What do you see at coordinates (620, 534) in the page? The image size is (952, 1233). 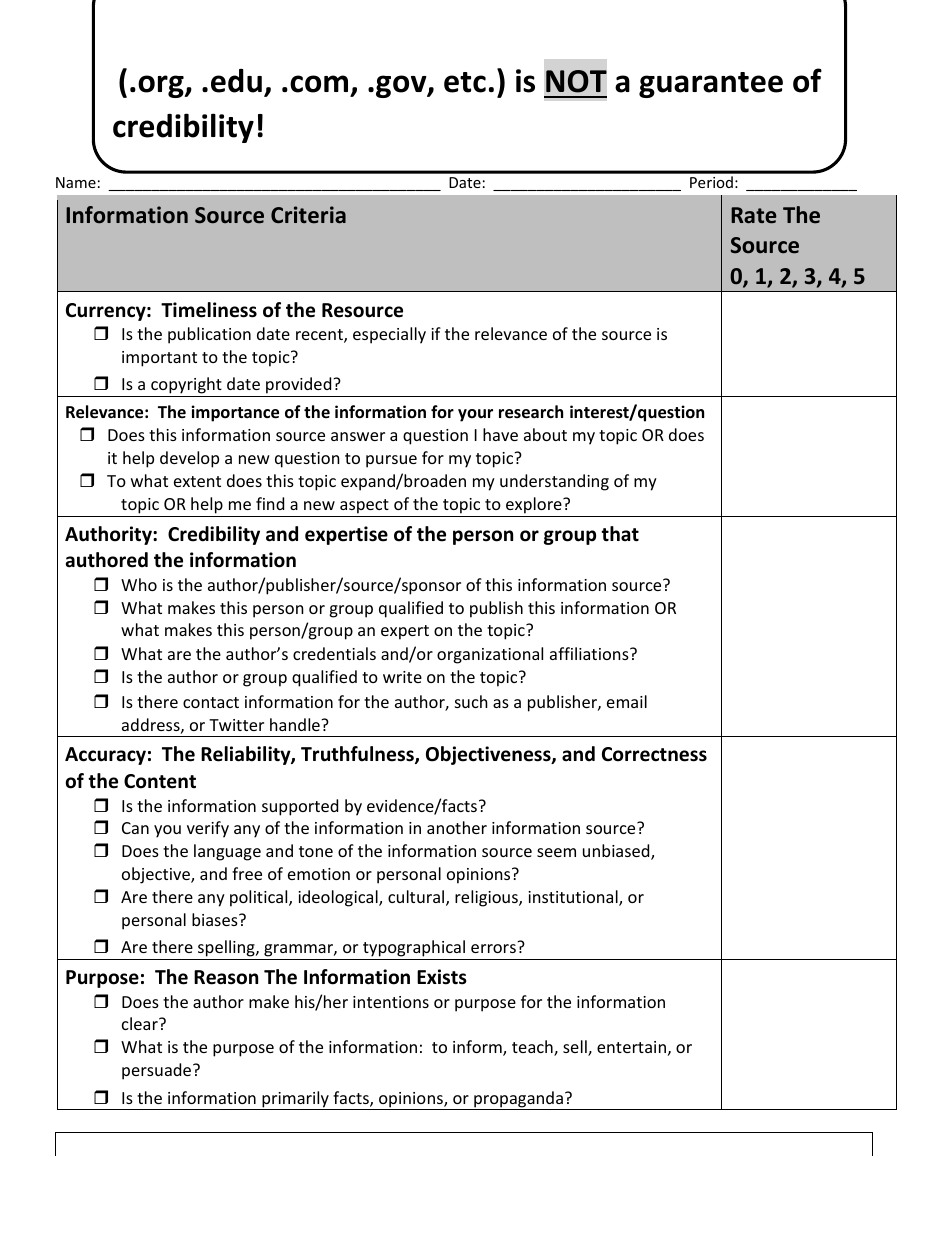 I see `that` at bounding box center [620, 534].
